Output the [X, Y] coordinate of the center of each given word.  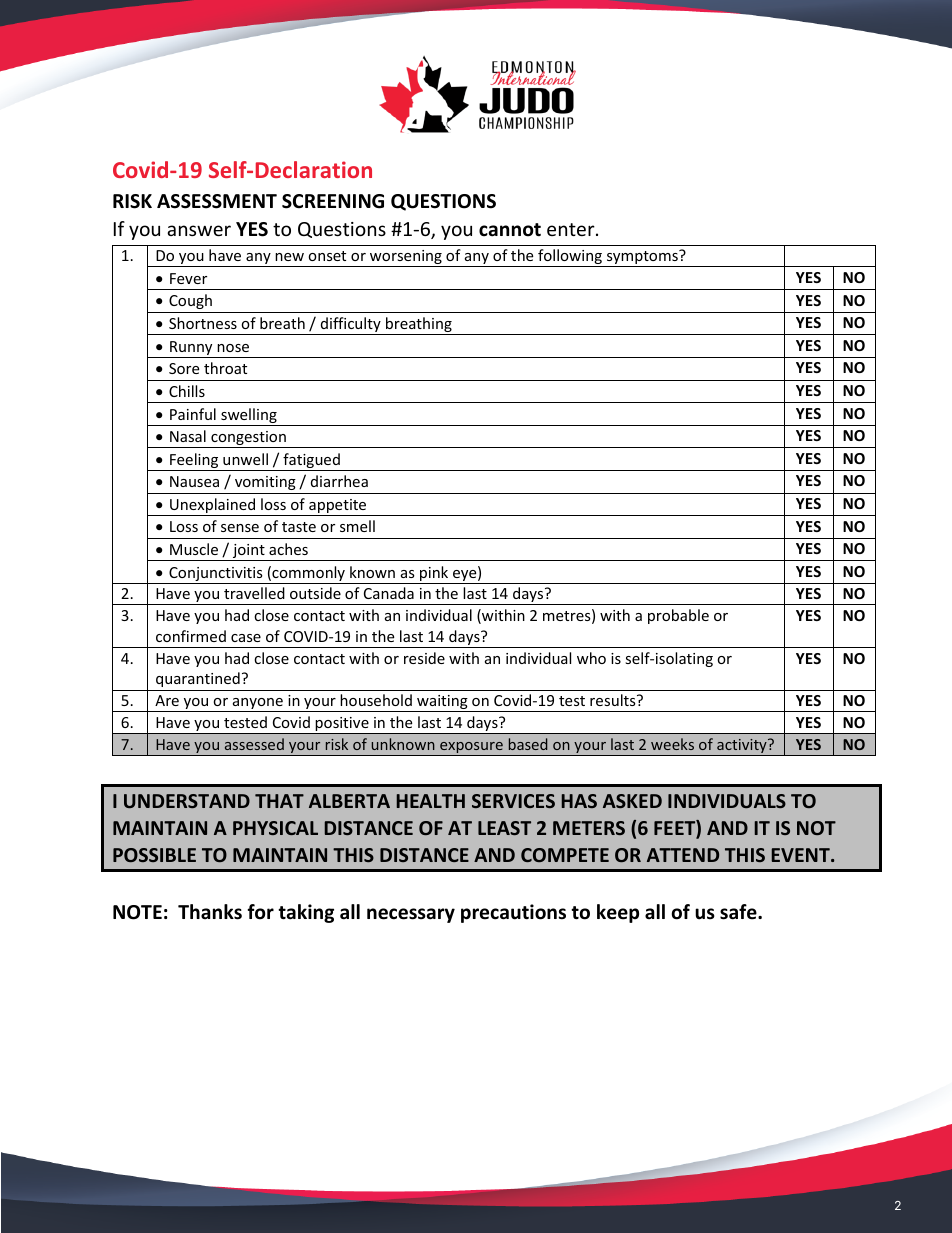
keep [618, 913]
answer [199, 230]
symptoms [642, 258]
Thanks [210, 912]
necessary [411, 915]
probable [678, 616]
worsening [406, 258]
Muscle [194, 549]
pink [434, 575]
